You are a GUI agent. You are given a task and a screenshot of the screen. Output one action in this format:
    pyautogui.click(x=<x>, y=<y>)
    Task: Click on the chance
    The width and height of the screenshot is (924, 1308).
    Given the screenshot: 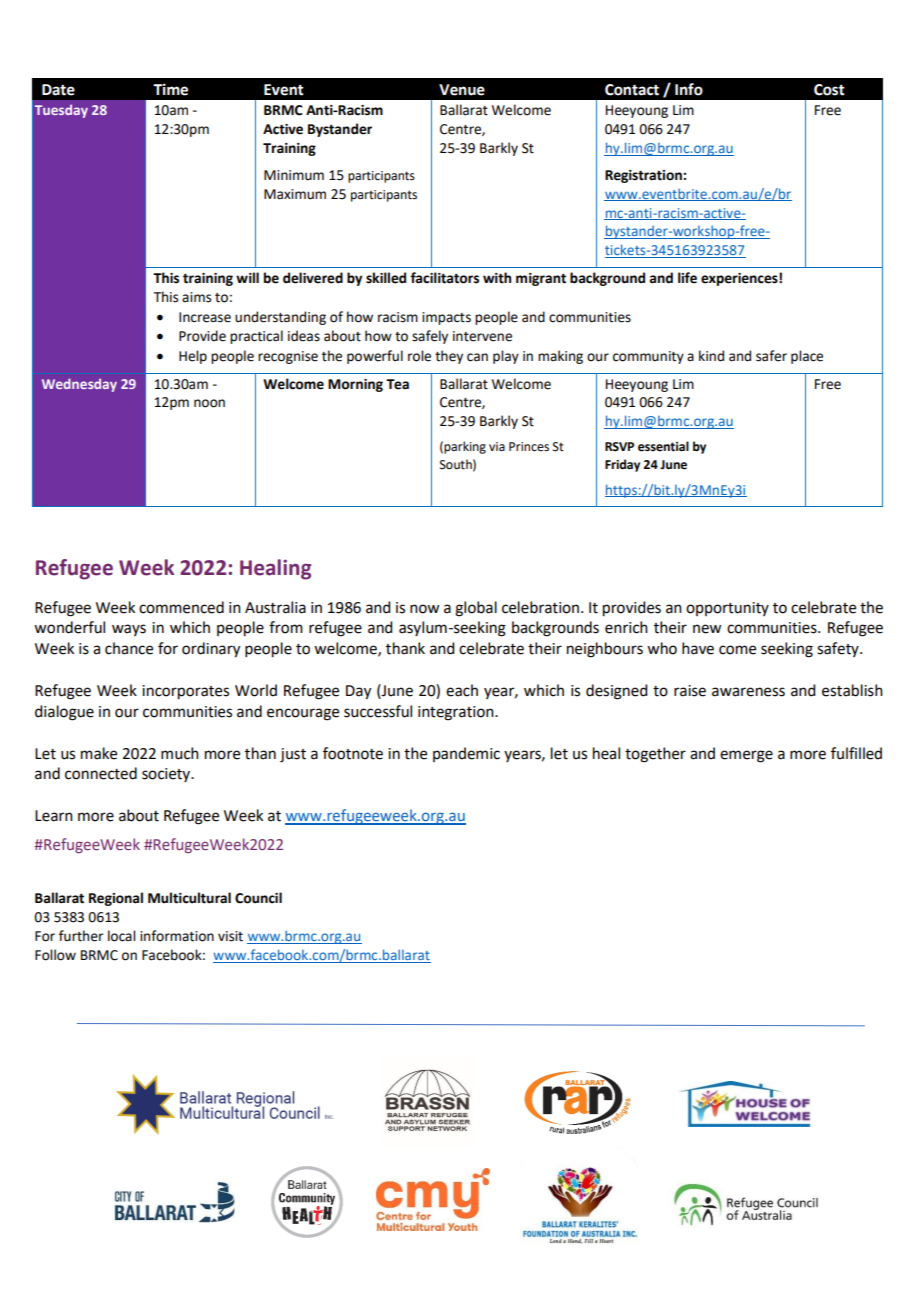 What is the action you would take?
    pyautogui.click(x=129, y=648)
